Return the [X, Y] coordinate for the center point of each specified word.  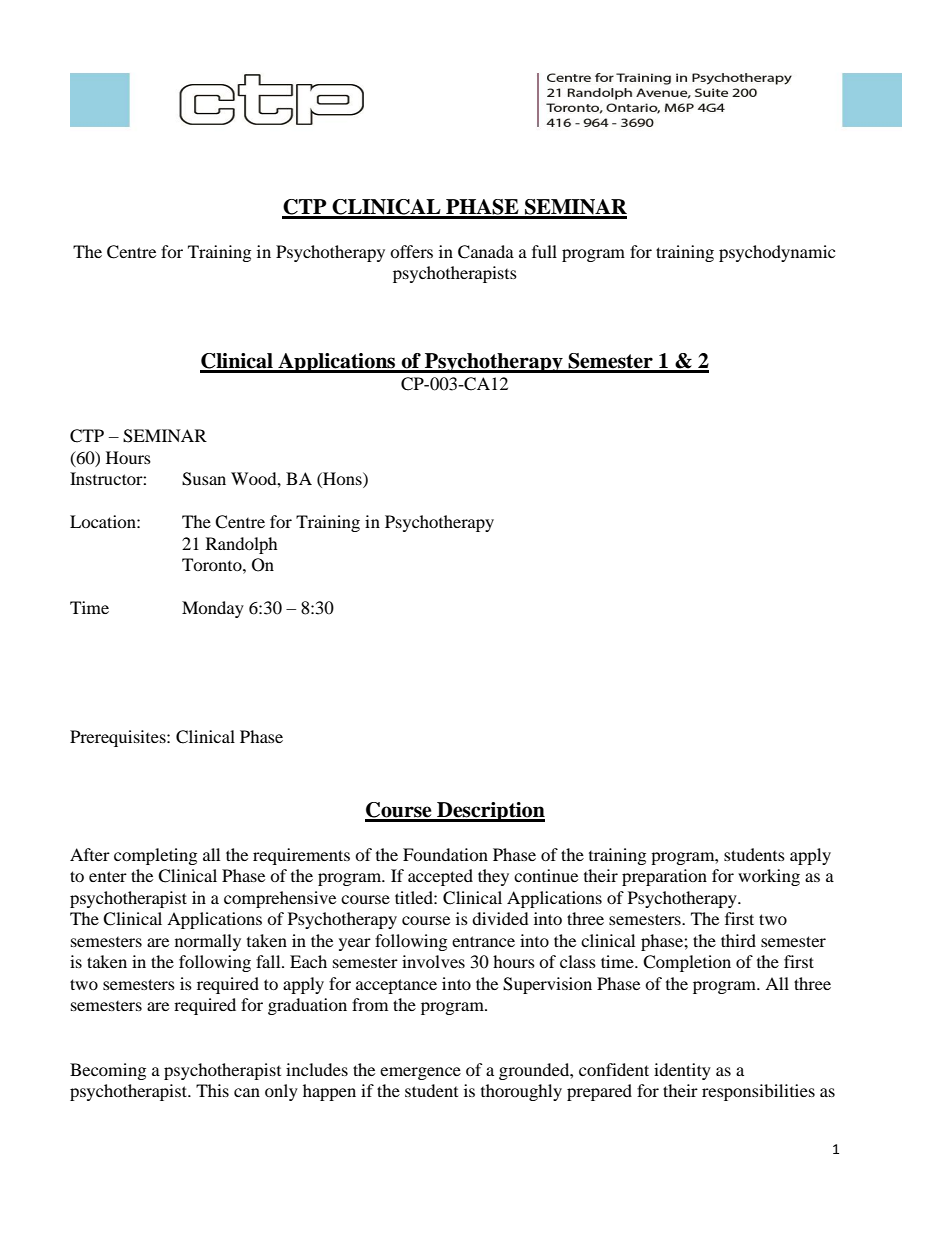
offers [411, 251]
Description [490, 812]
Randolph [242, 545]
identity [682, 1071]
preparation [664, 877]
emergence [420, 1073]
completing [155, 856]
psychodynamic [777, 253]
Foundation [445, 854]
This [212, 1090]
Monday [213, 609]
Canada [486, 252]
